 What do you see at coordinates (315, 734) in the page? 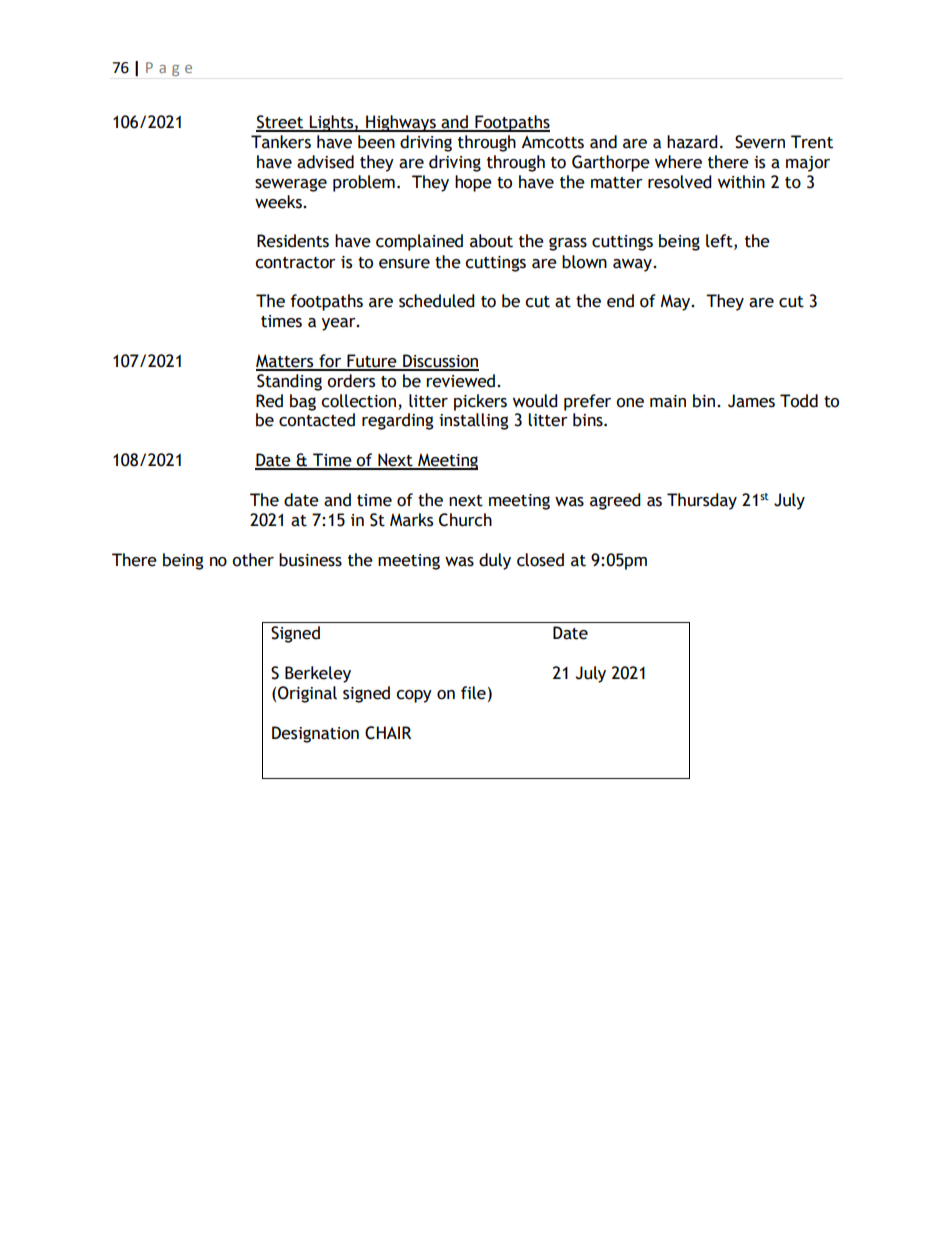
I see `Designation` at bounding box center [315, 734].
